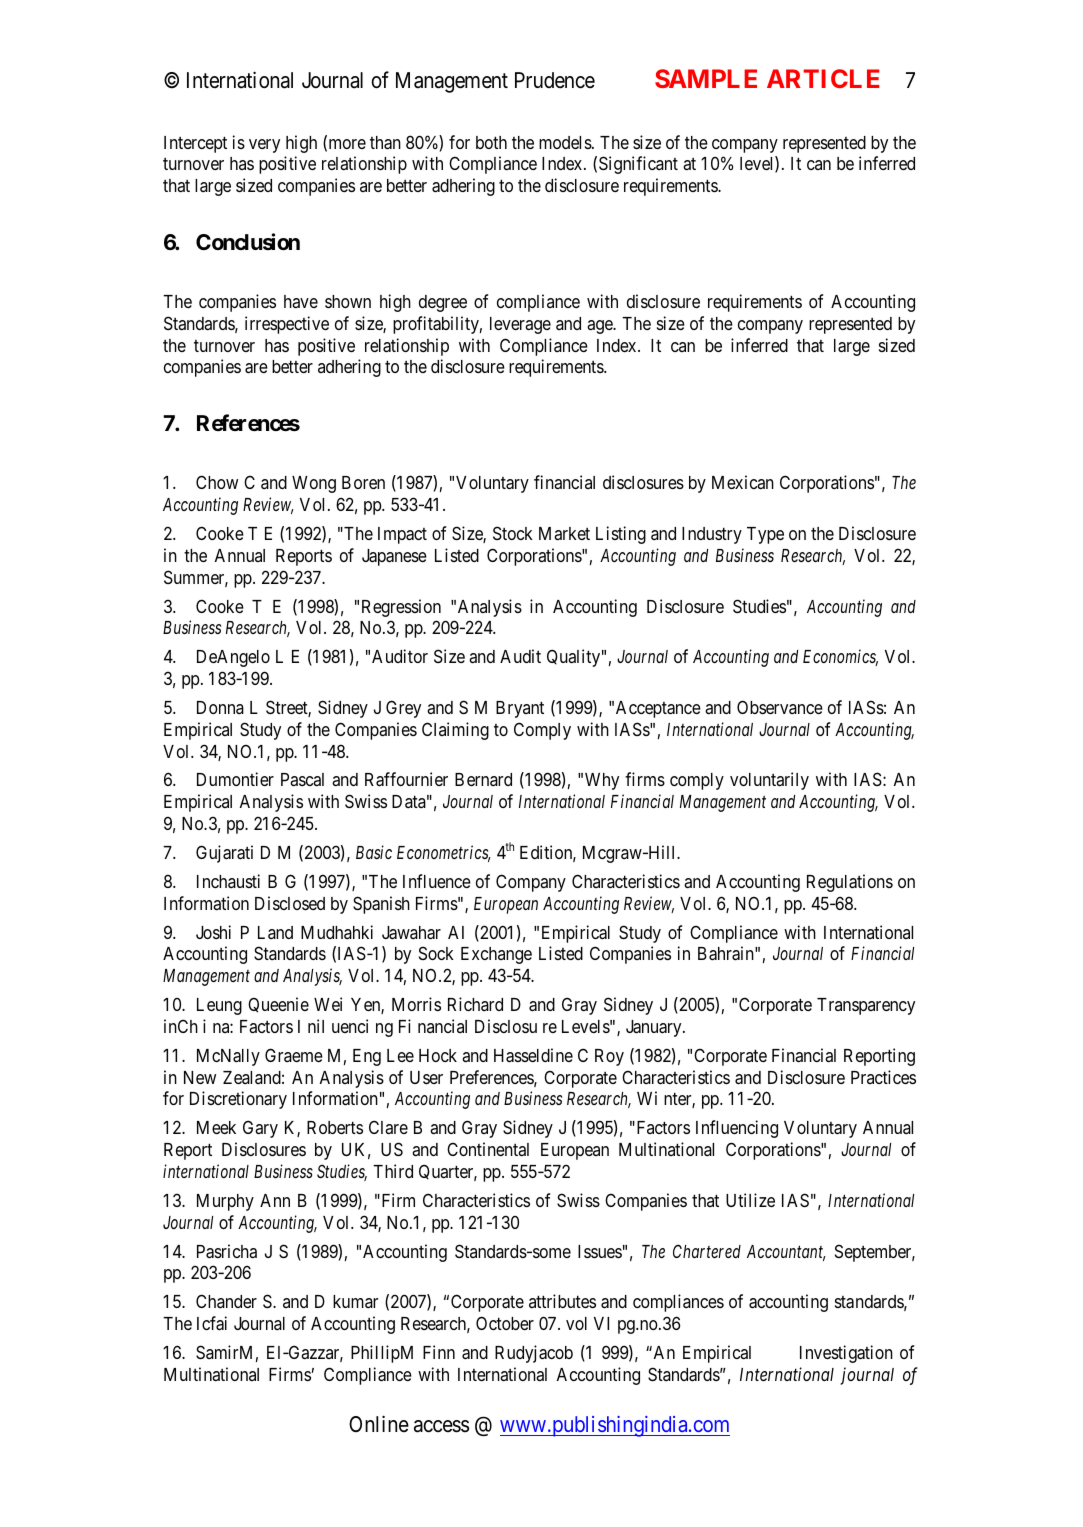 The width and height of the screenshot is (1083, 1527). What do you see at coordinates (565, 142) in the screenshot?
I see `models` at bounding box center [565, 142].
